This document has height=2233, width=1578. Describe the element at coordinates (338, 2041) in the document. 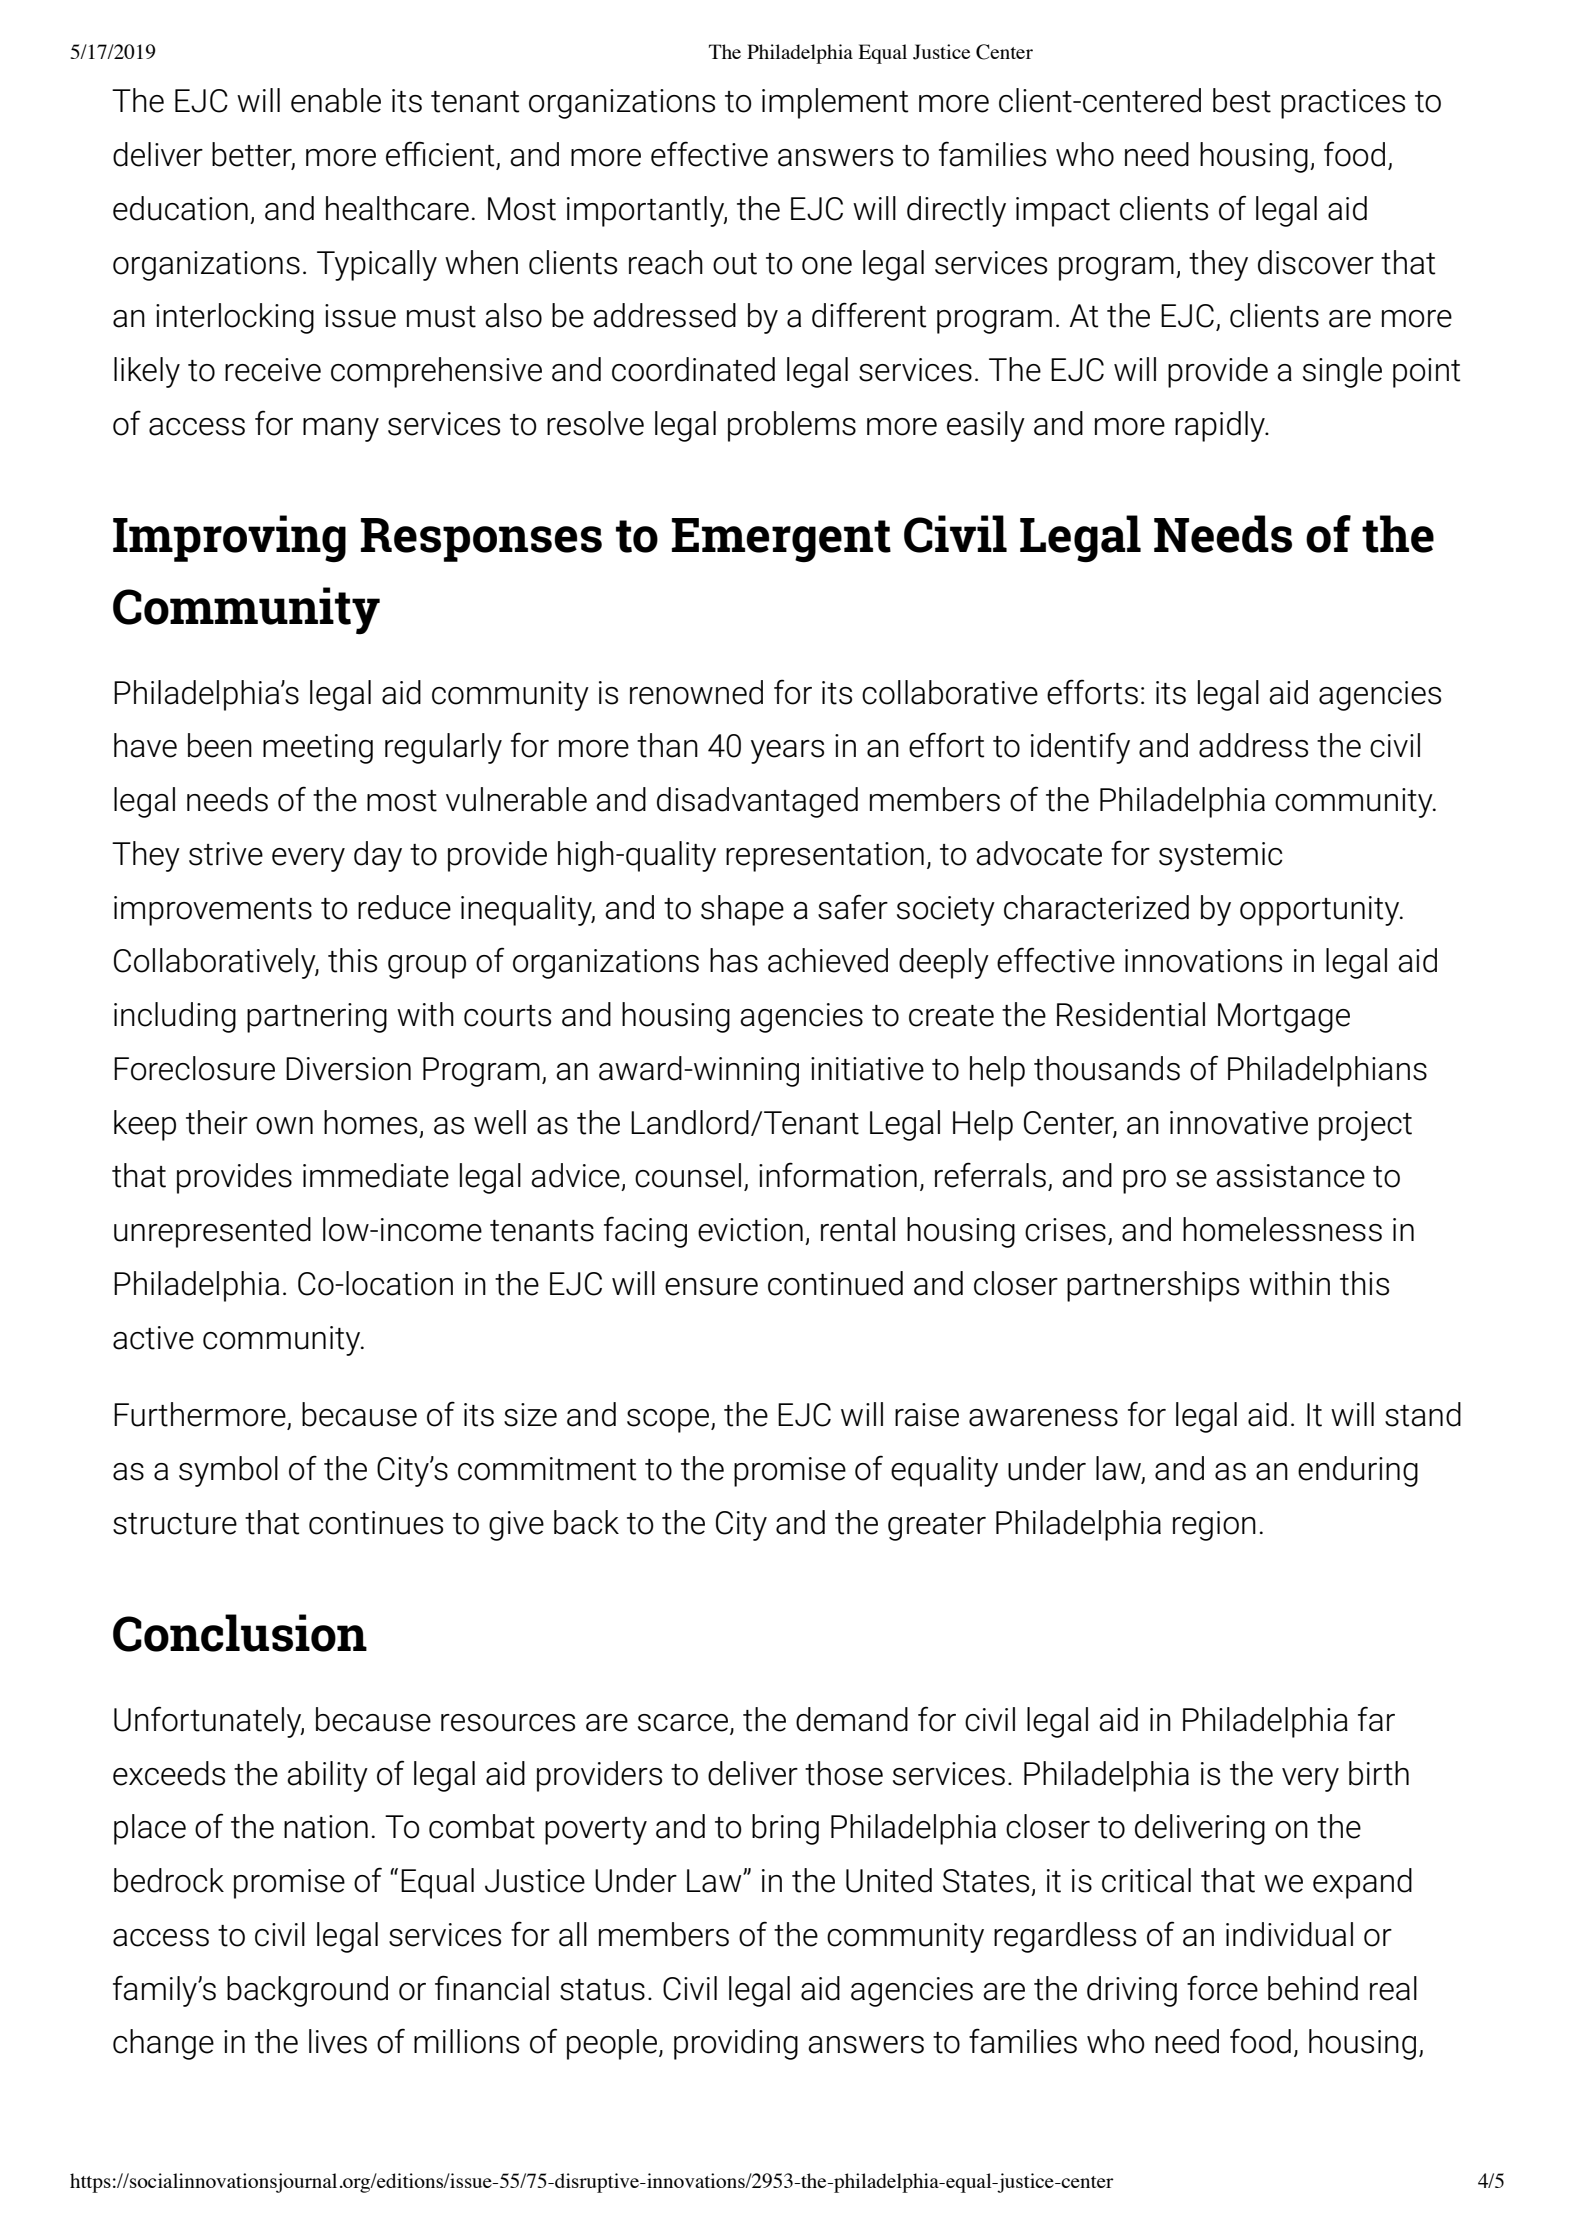

I see `lives` at that location.
